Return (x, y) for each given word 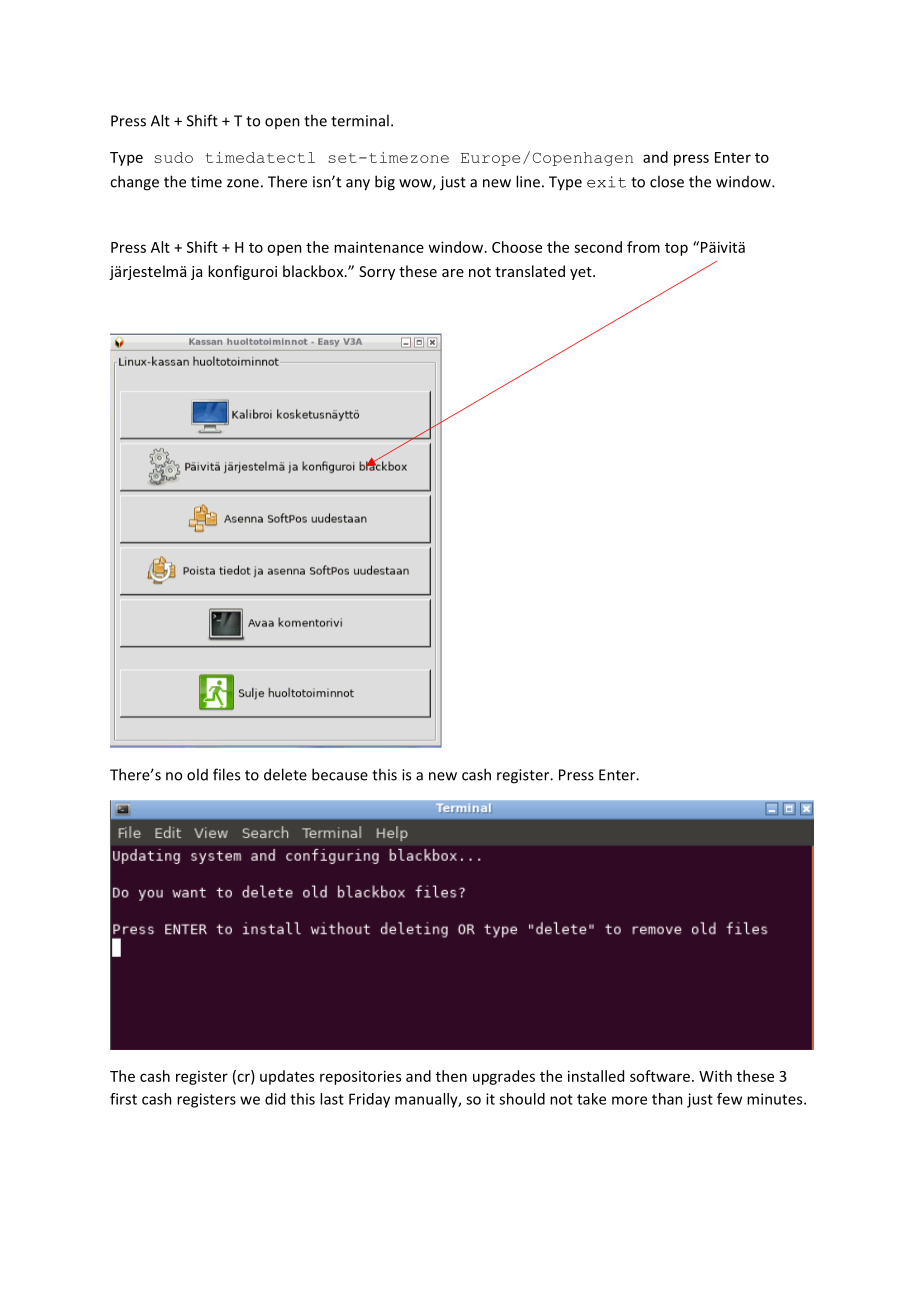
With (715, 1076)
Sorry (377, 273)
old (197, 774)
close (667, 181)
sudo (173, 157)
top (676, 249)
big (385, 183)
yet (582, 273)
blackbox (314, 271)
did (275, 1099)
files (226, 774)
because (340, 774)
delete (285, 774)
